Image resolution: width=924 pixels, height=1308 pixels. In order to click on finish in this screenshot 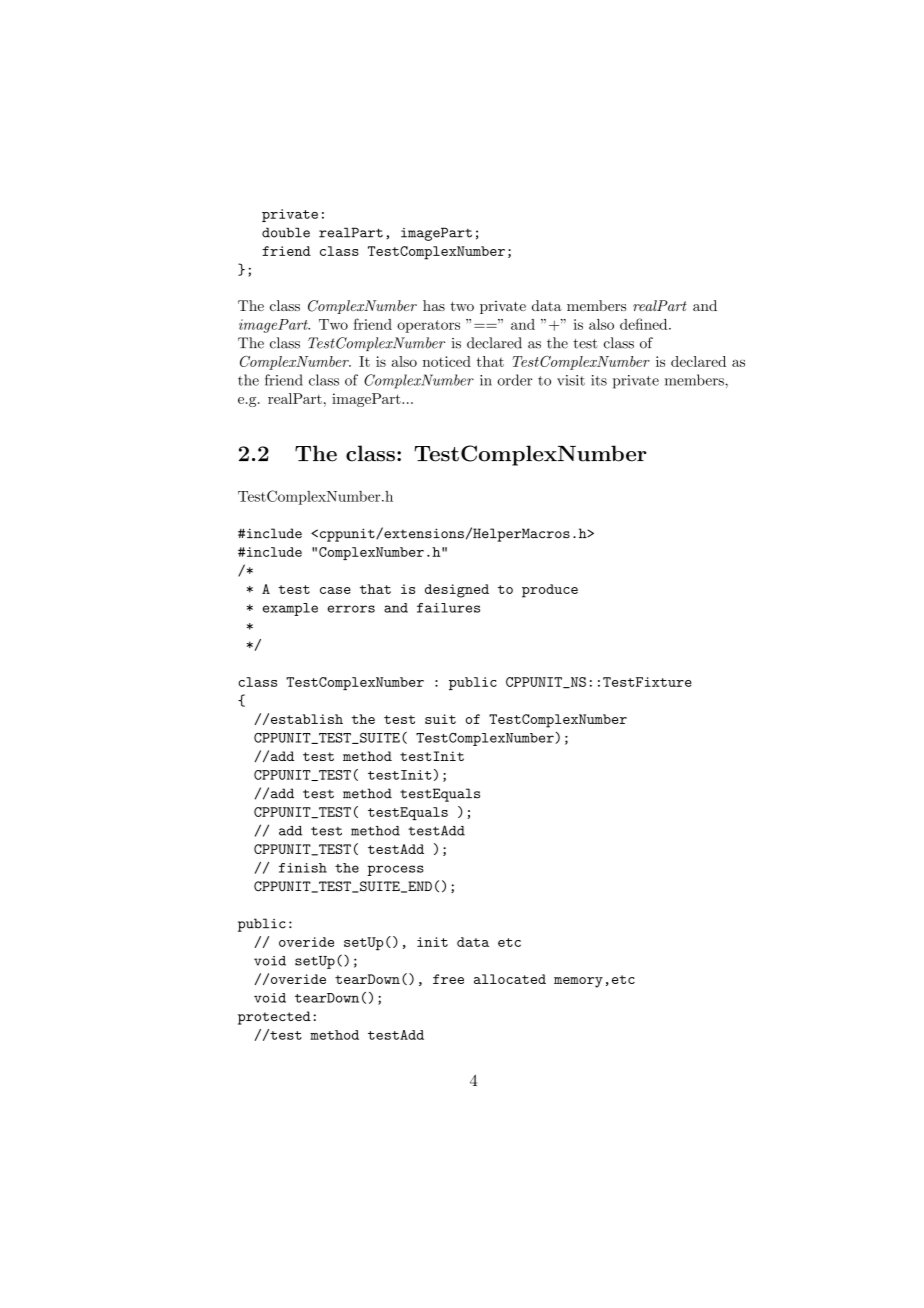, I will do `click(303, 868)`.
